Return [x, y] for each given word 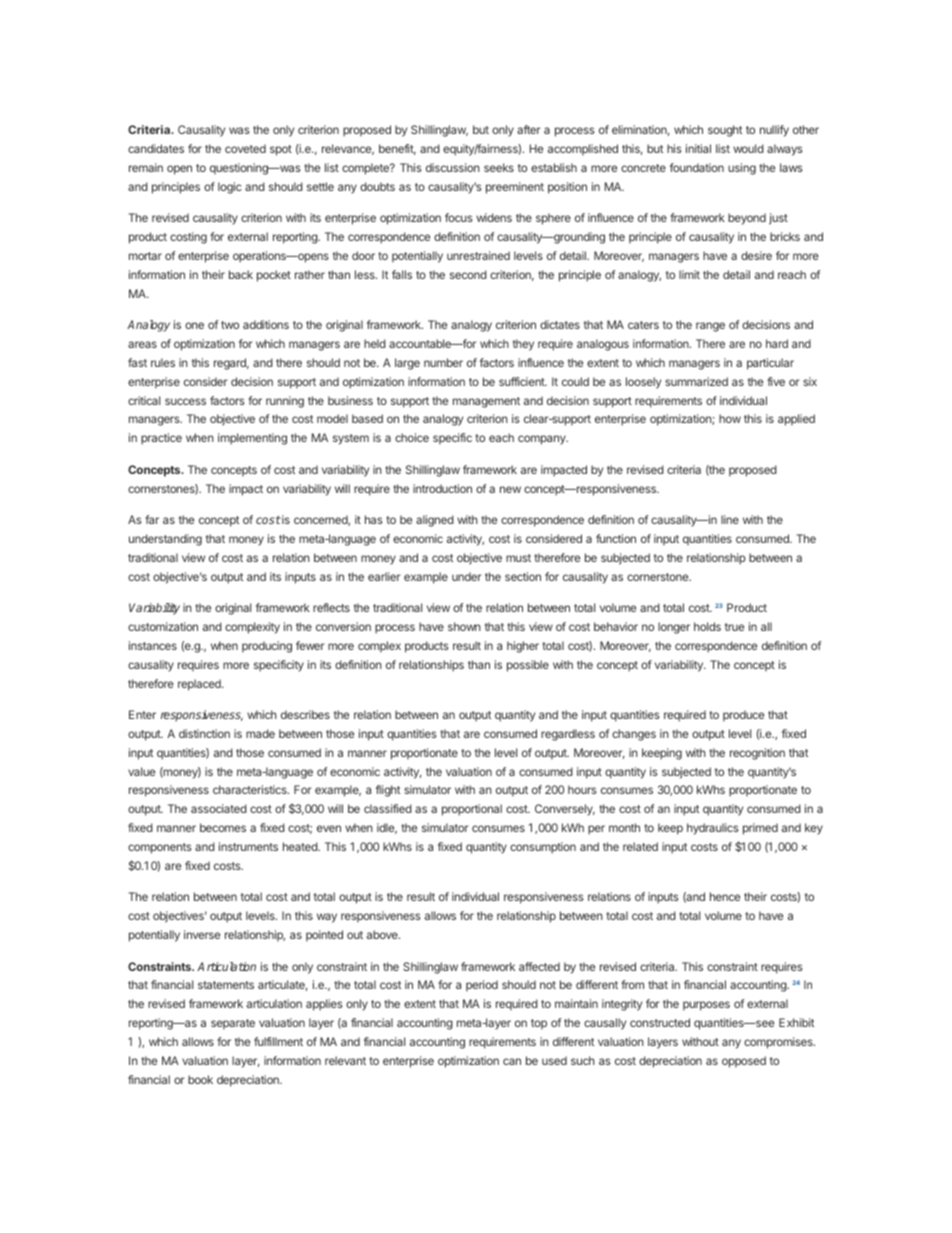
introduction [442, 488]
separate [233, 1024]
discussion [453, 167]
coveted [245, 148]
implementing [252, 439]
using [742, 169]
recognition [757, 754]
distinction [204, 733]
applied [796, 420]
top [539, 1024]
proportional [472, 810]
